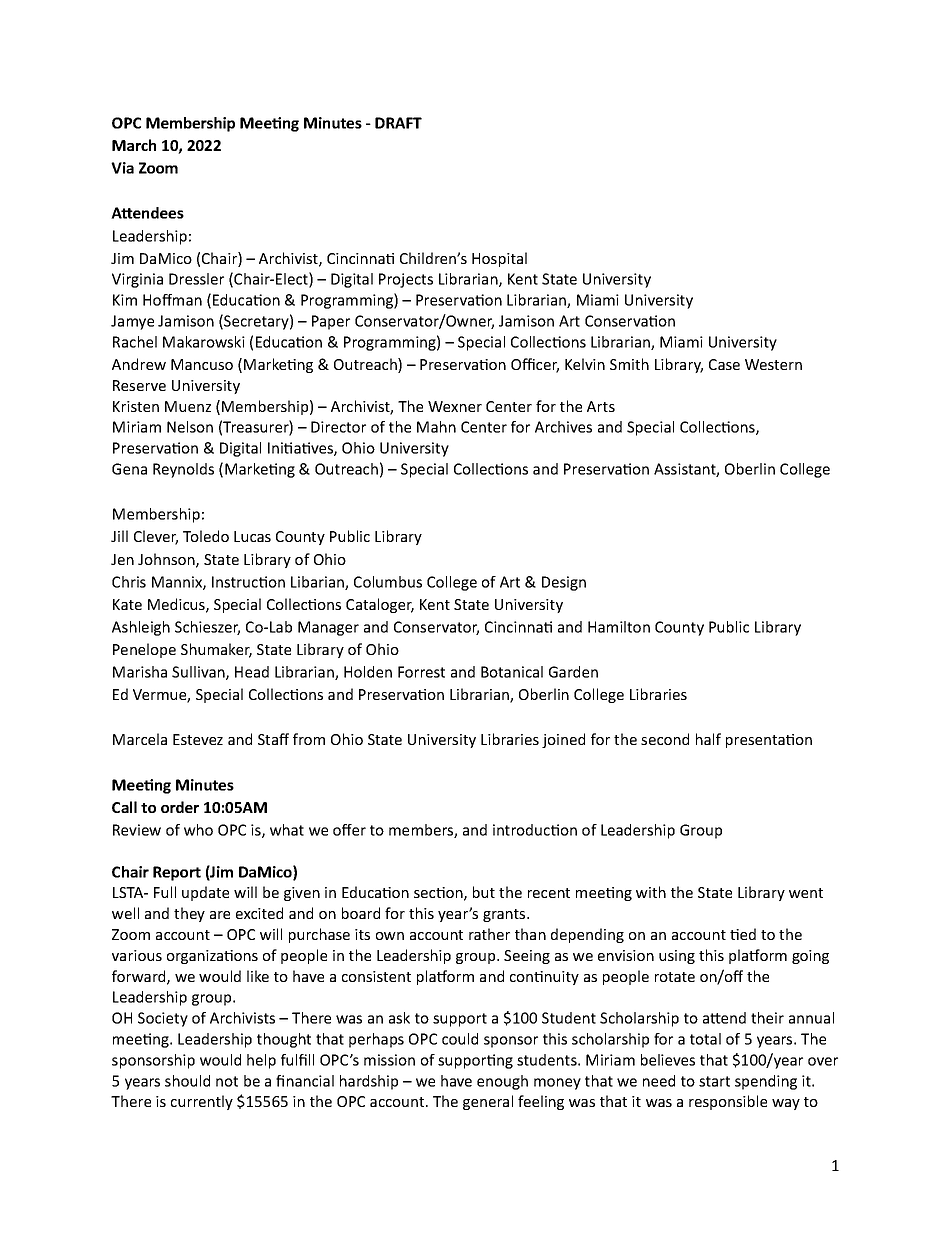  I want to click on DRAFT, so click(398, 123).
